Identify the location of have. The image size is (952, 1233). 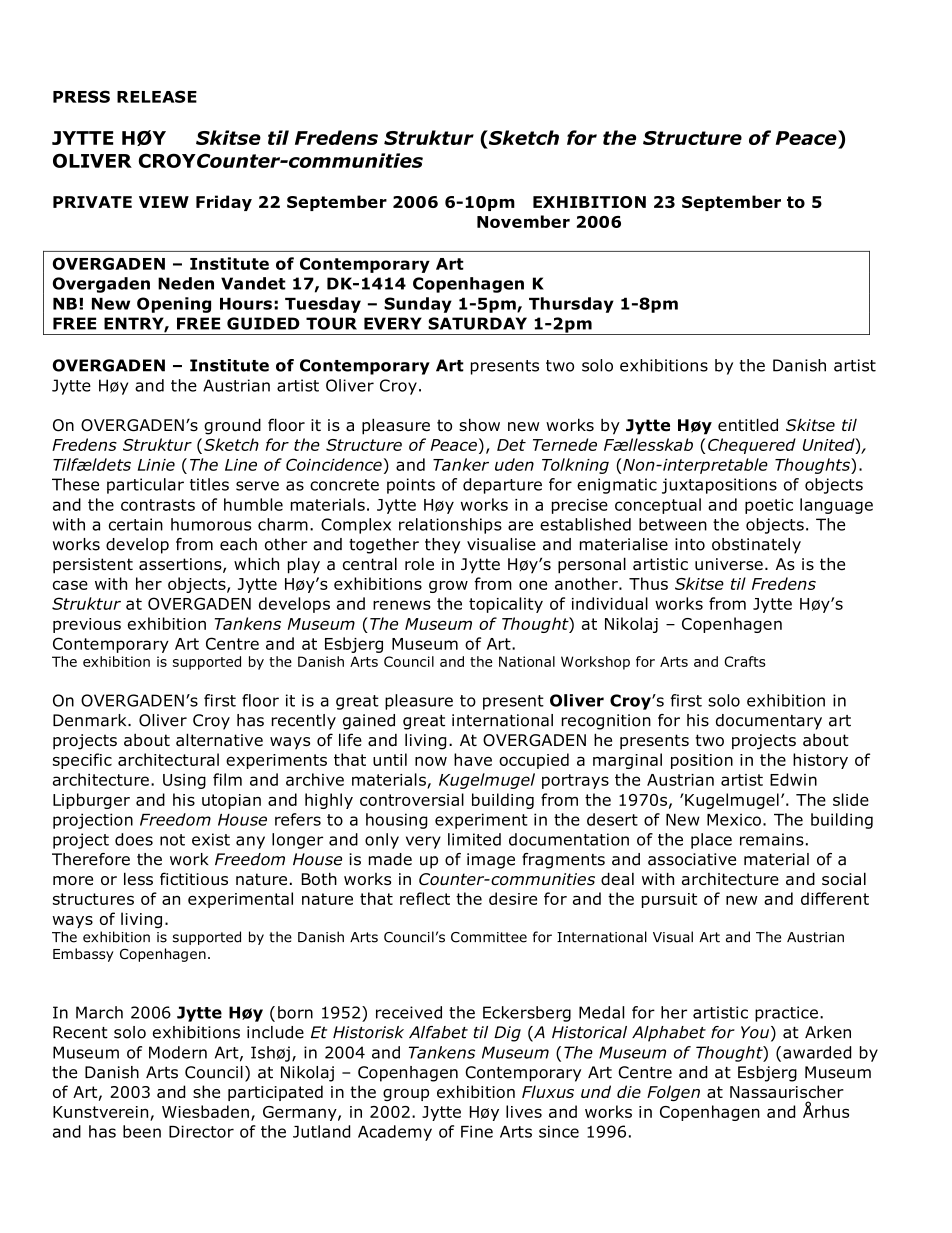
(473, 759).
